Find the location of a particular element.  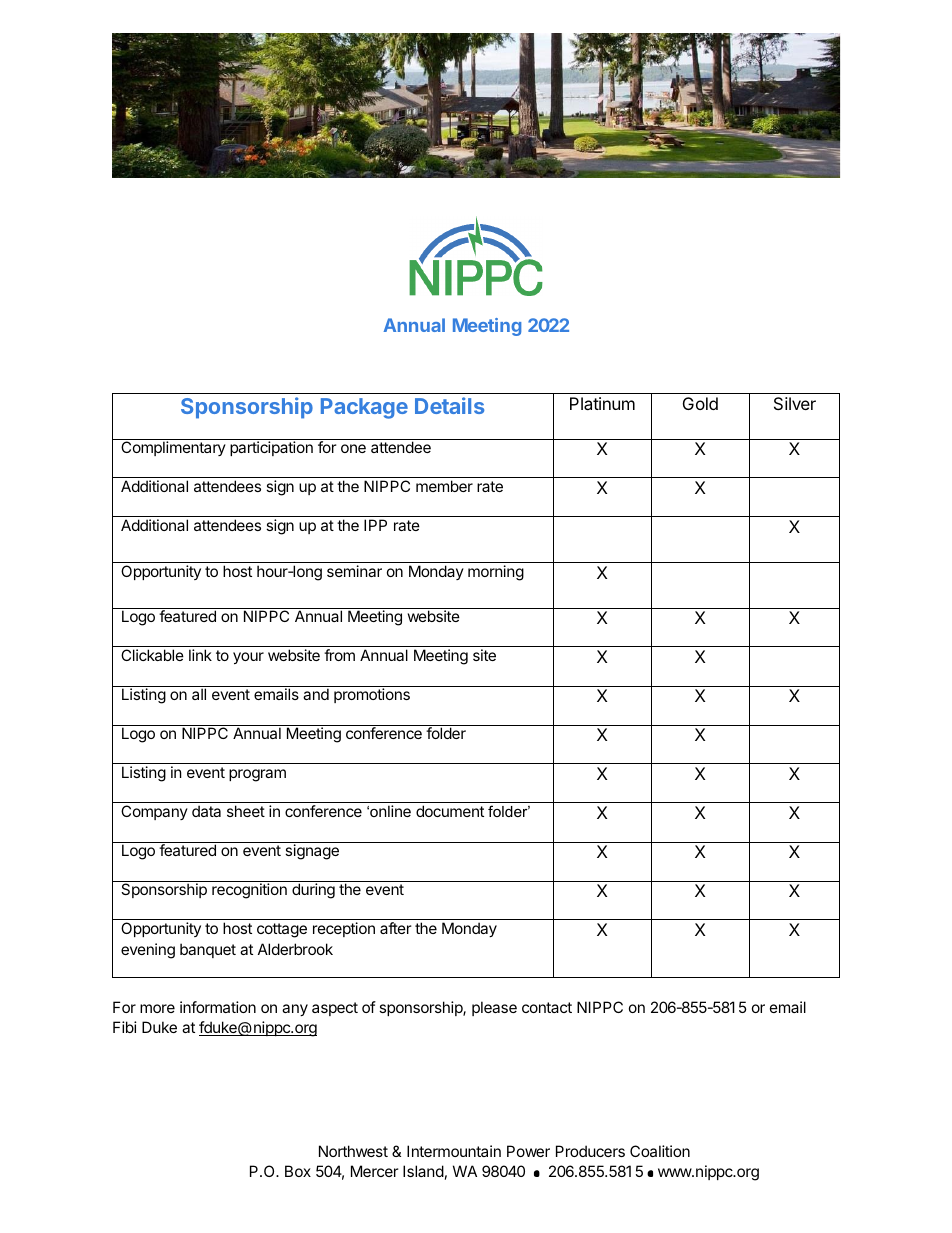

please is located at coordinates (494, 1008).
